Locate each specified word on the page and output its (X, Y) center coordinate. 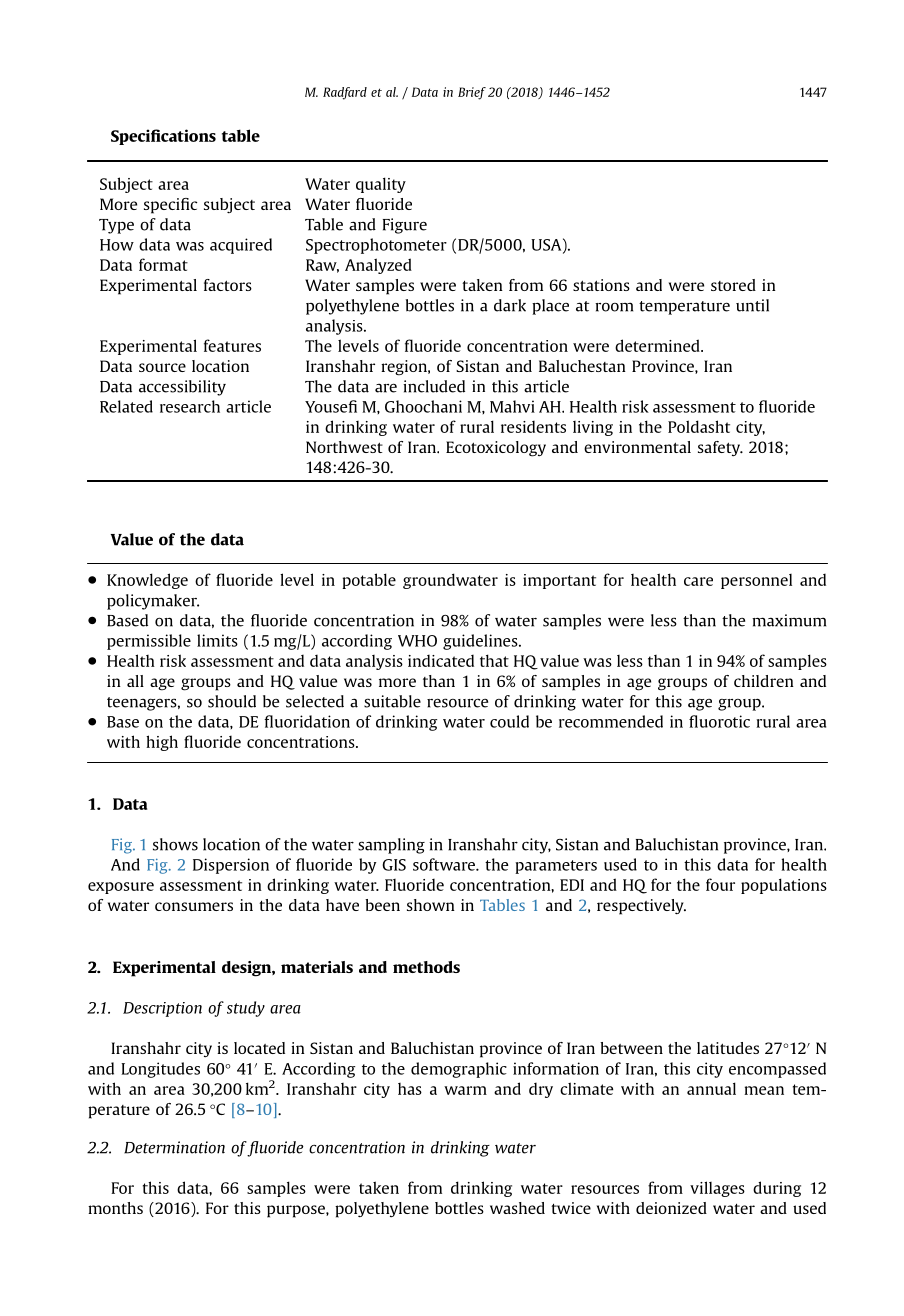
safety (720, 448)
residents (533, 426)
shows (175, 844)
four (720, 884)
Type (116, 226)
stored (733, 285)
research (190, 406)
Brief (472, 93)
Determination (174, 1147)
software (445, 864)
